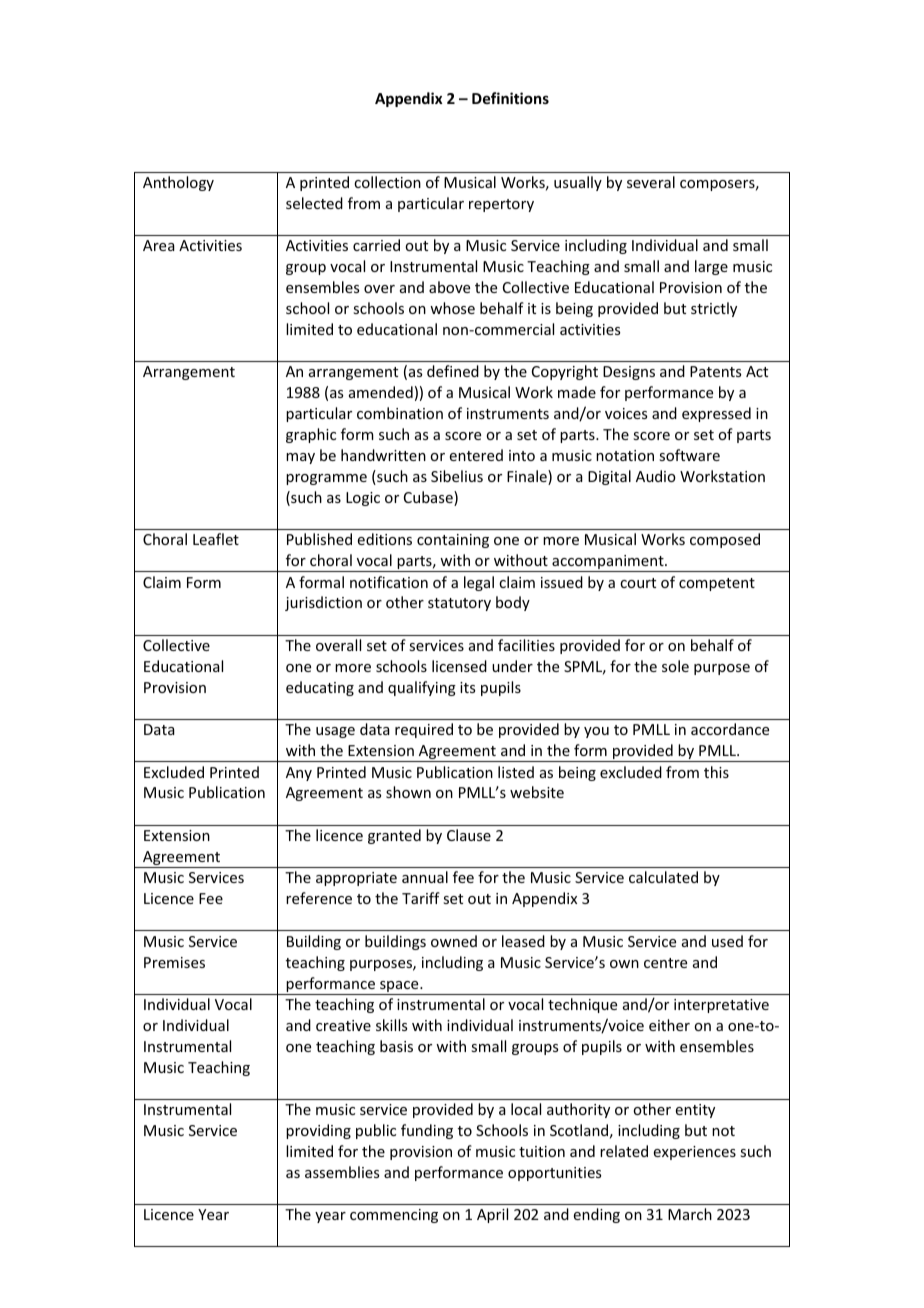  What do you see at coordinates (651, 182) in the screenshot?
I see `several` at bounding box center [651, 182].
